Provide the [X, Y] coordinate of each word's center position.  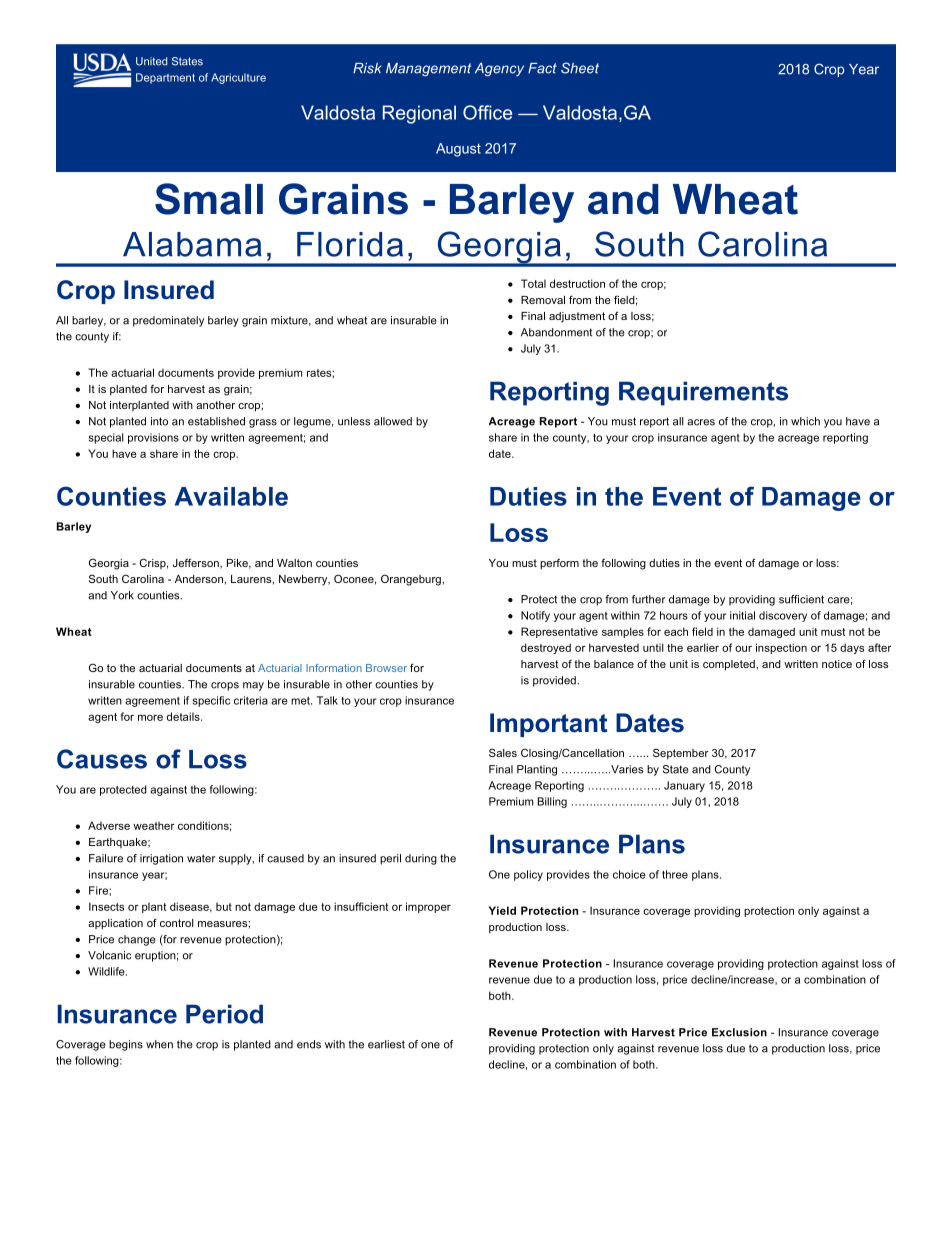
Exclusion [739, 1032]
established [216, 421]
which [805, 421]
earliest [386, 1044]
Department [165, 78]
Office [487, 112]
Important [548, 725]
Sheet [580, 68]
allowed [393, 421]
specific [211, 701]
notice [837, 664]
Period [224, 1014]
